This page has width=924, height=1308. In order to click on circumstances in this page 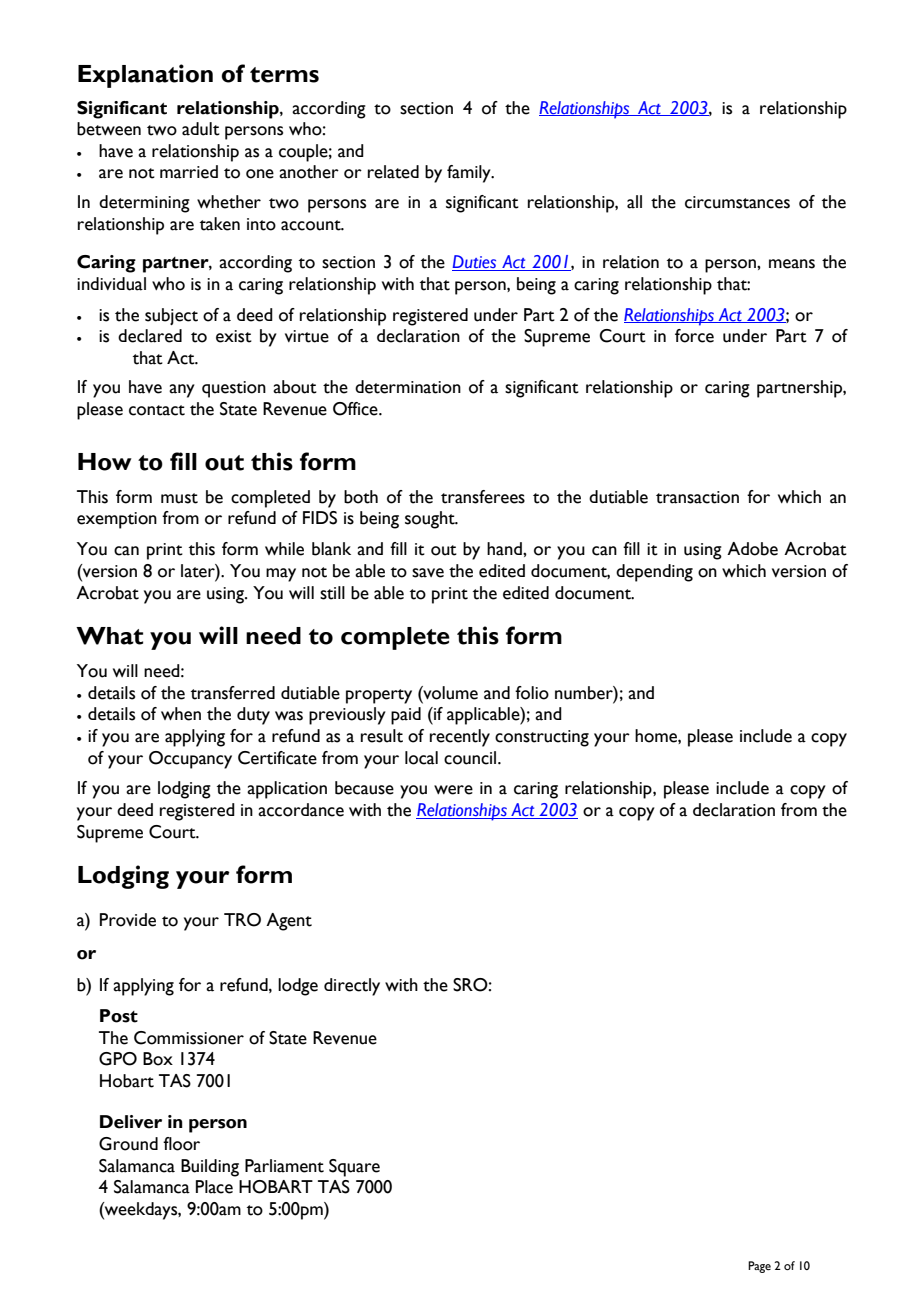, I will do `click(737, 202)`.
